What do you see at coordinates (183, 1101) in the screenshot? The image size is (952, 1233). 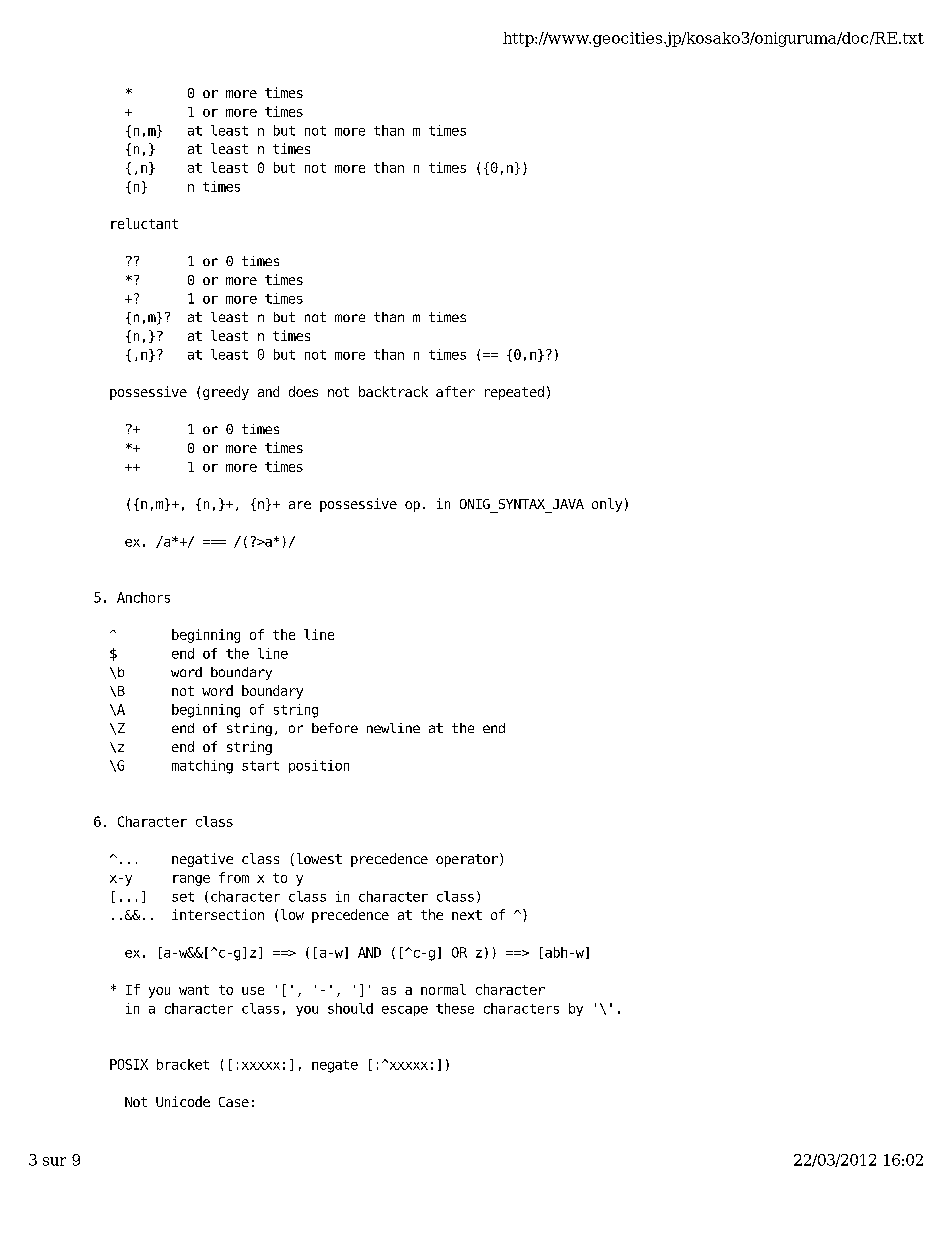 I see `Unicode` at bounding box center [183, 1101].
